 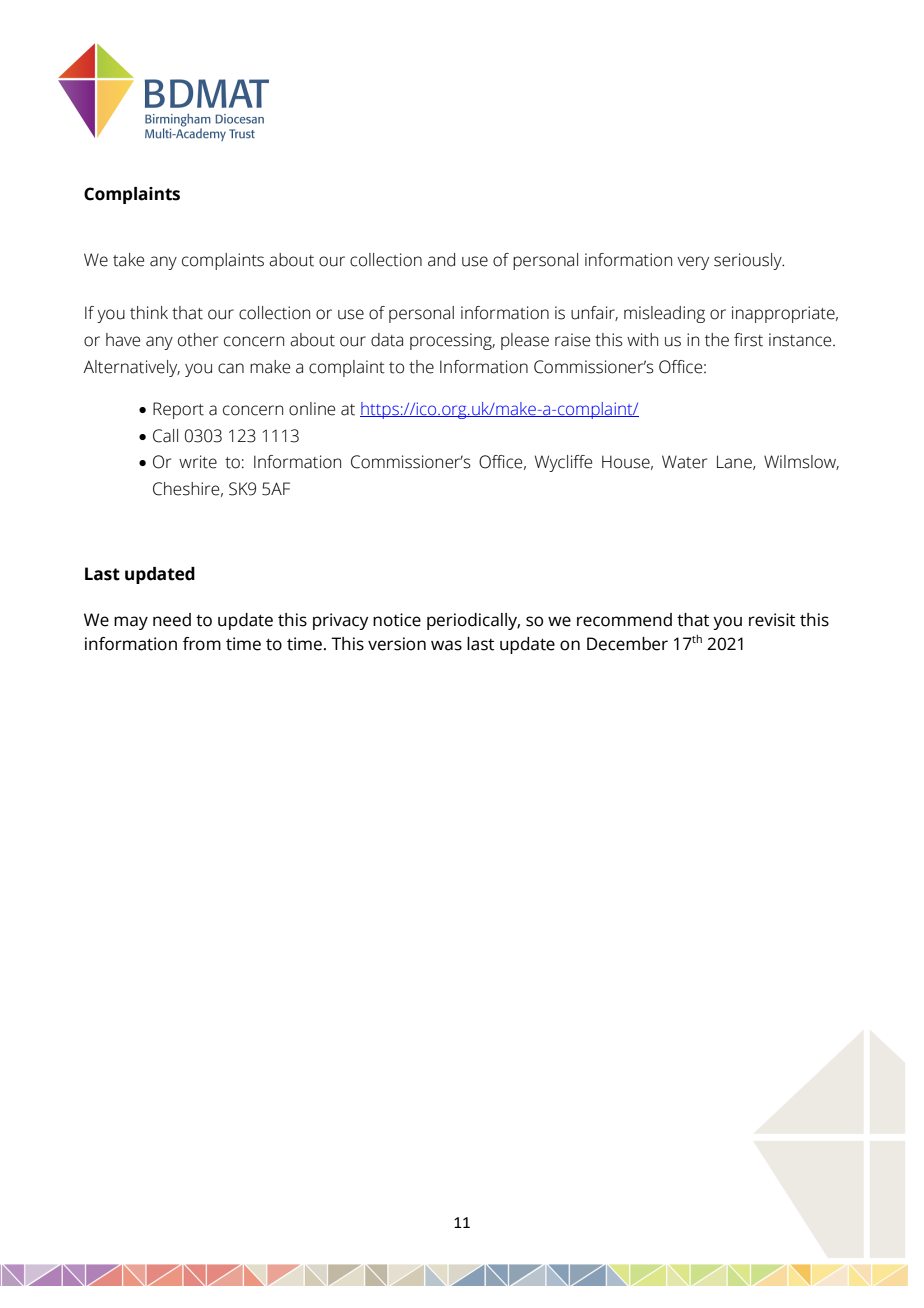 What do you see at coordinates (198, 462) in the screenshot?
I see `write` at bounding box center [198, 462].
